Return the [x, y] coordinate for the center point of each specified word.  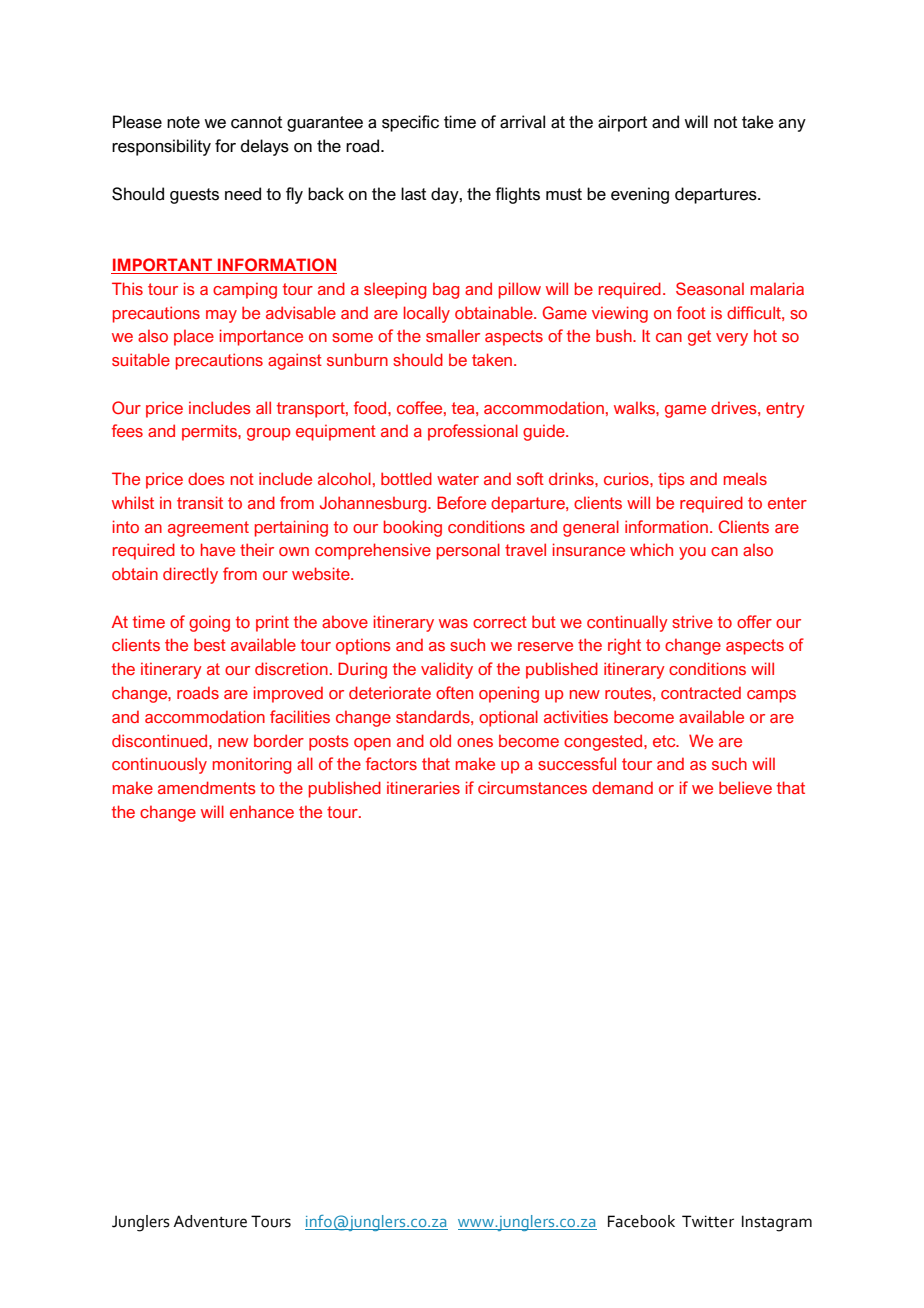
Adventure [210, 1221]
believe [745, 787]
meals [745, 478]
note [183, 122]
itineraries [423, 787]
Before [461, 502]
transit [200, 502]
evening [640, 195]
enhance [262, 811]
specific [410, 123]
